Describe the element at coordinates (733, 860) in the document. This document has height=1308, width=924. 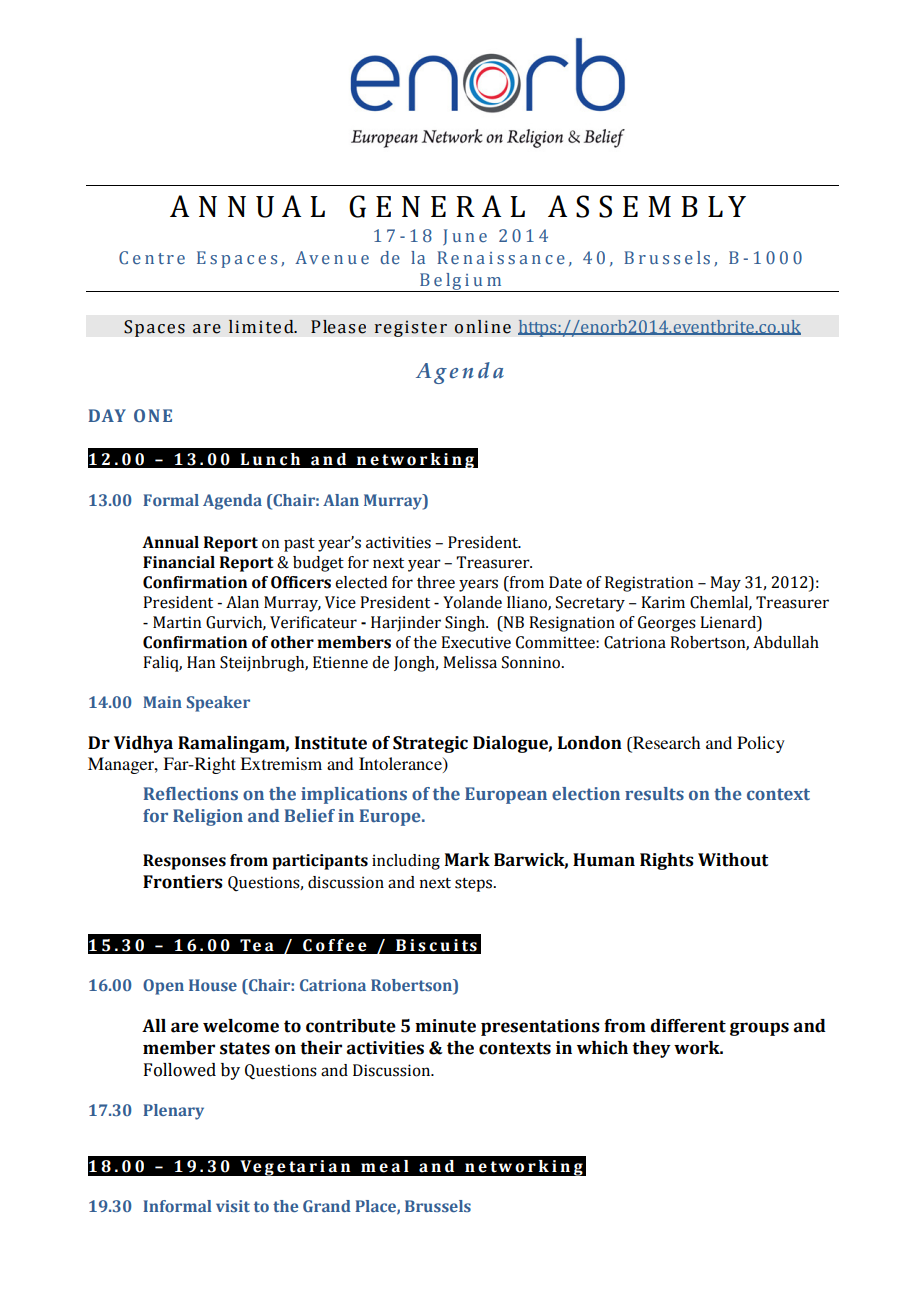
I see `Without` at that location.
